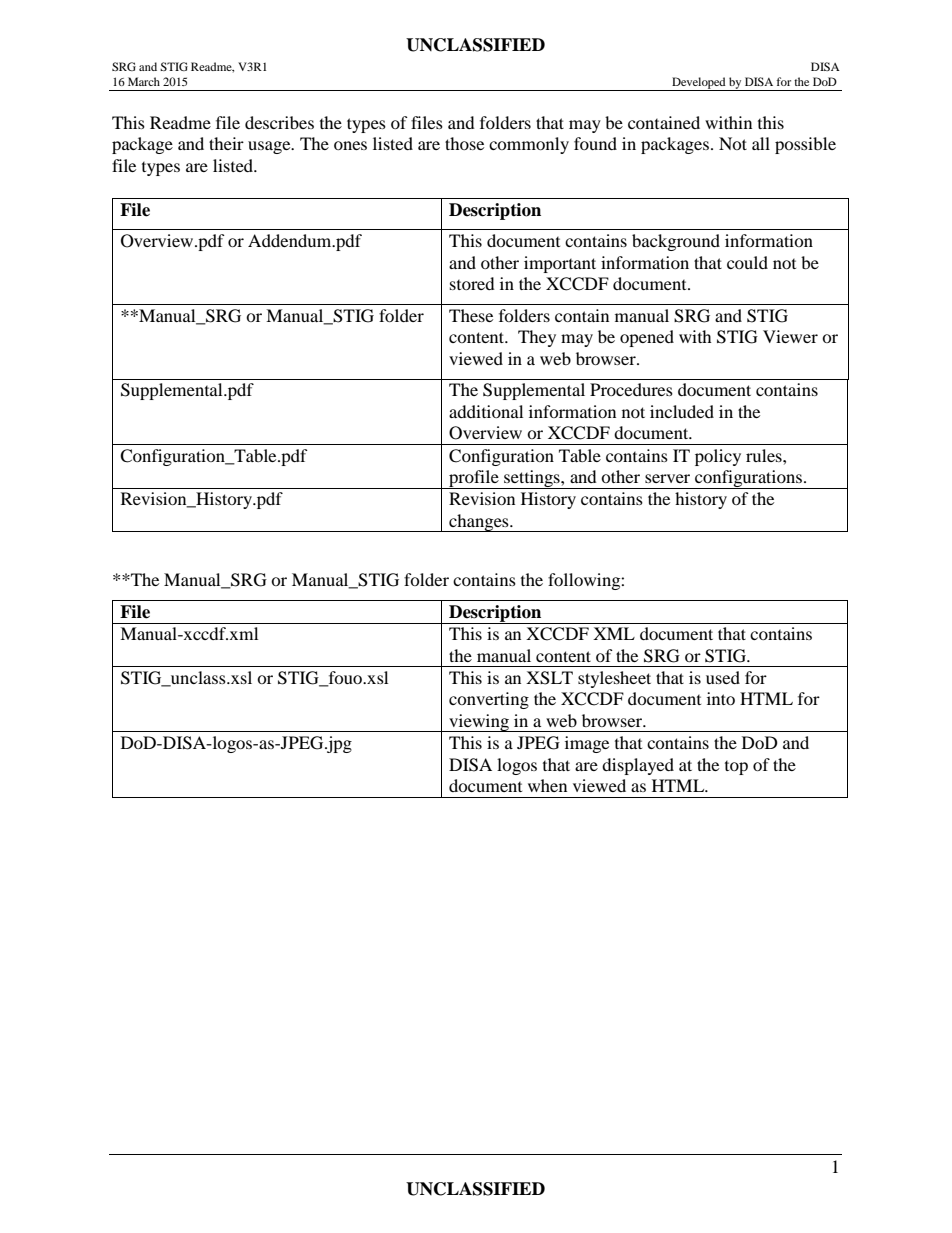 This screenshot has width=952, height=1233. I want to click on those, so click(464, 143).
